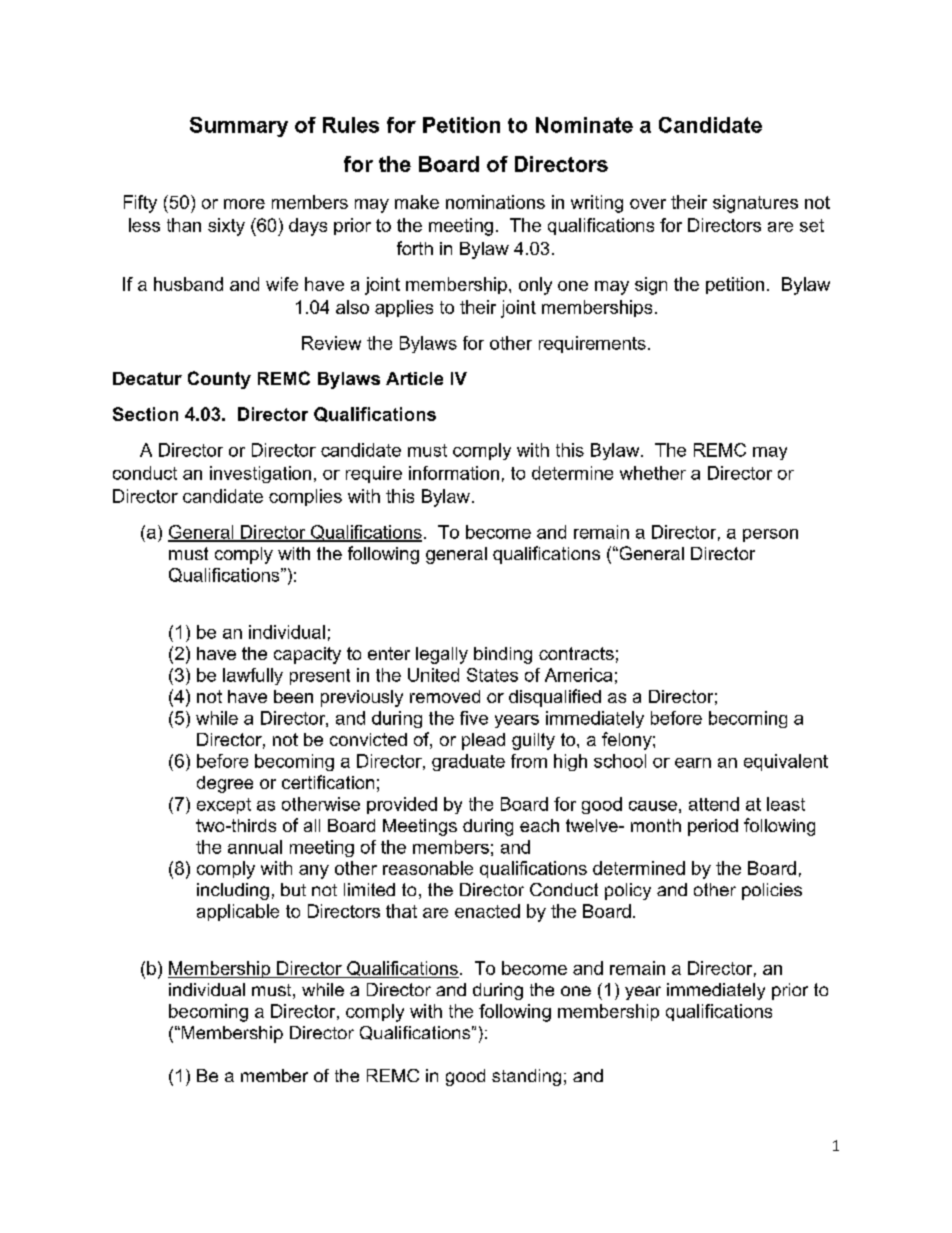 This screenshot has height=1233, width=952. Describe the element at coordinates (648, 204) in the screenshot. I see `over` at that location.
